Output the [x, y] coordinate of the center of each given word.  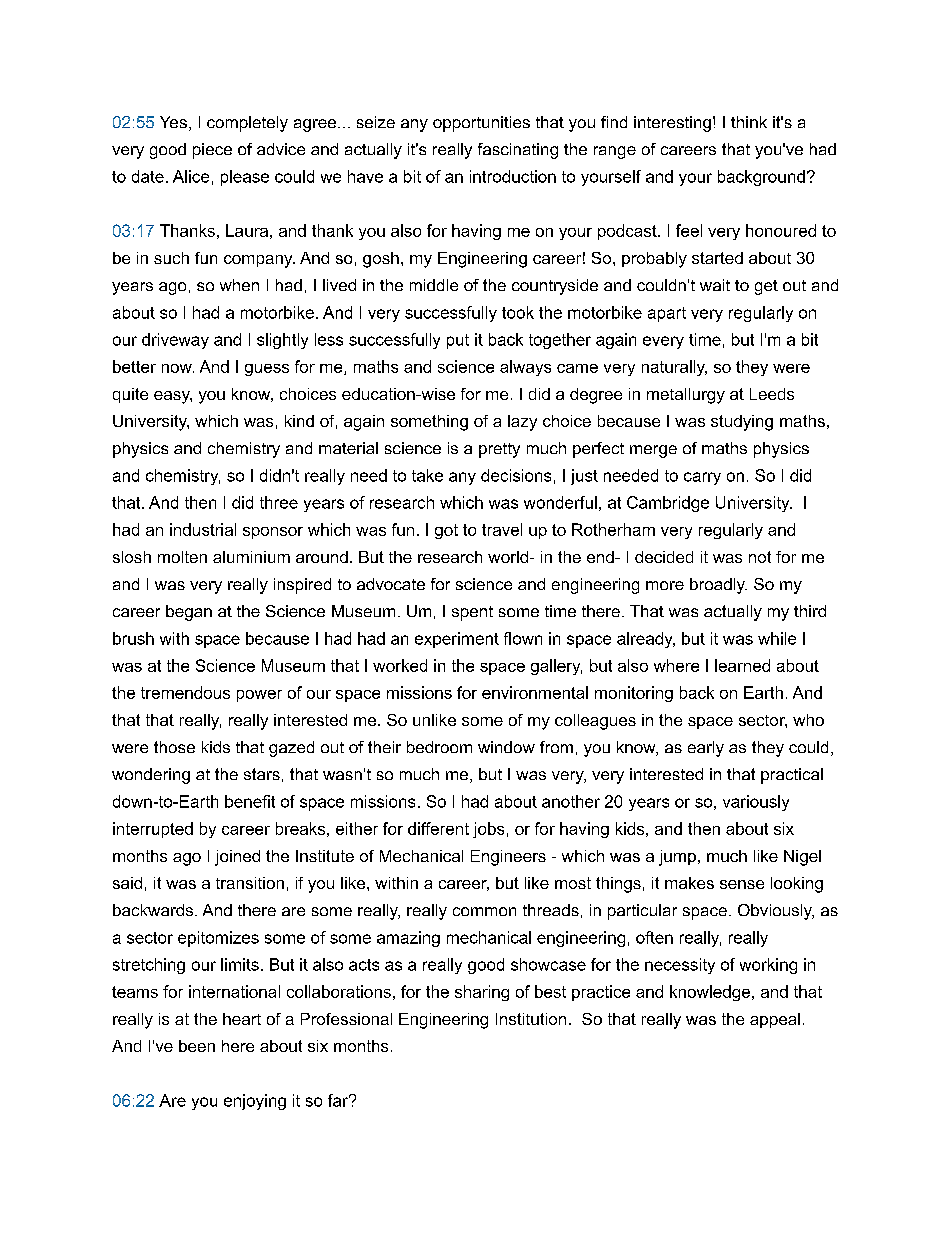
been [197, 1046]
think [749, 122]
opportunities [481, 124]
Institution [531, 1019]
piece [212, 151]
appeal [775, 1020]
